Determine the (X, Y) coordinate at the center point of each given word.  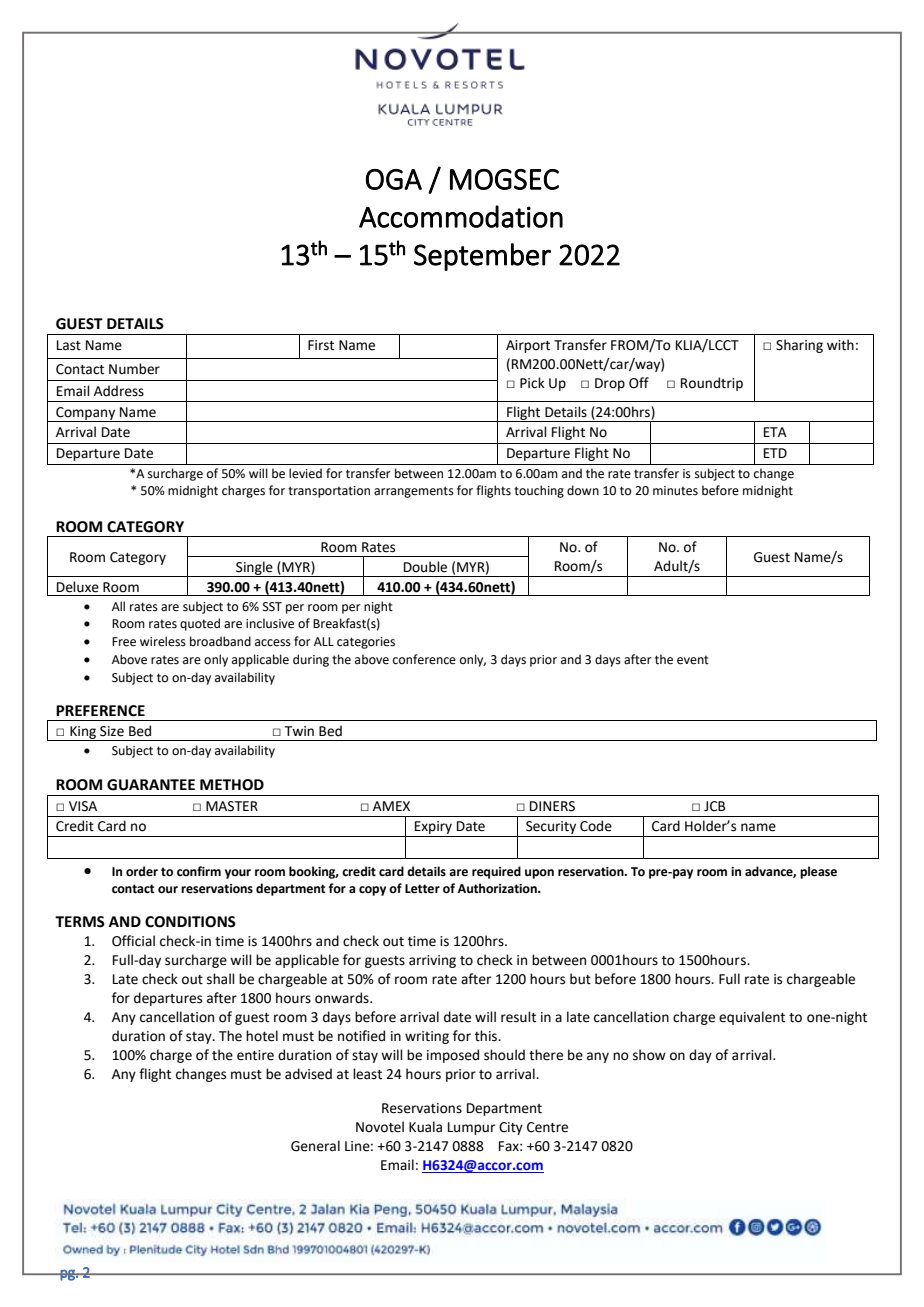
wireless (163, 641)
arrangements (414, 492)
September (482, 257)
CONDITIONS (190, 922)
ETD (775, 453)
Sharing (799, 346)
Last (69, 345)
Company (86, 414)
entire (255, 1055)
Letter (422, 889)
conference (424, 659)
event (693, 660)
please (818, 872)
